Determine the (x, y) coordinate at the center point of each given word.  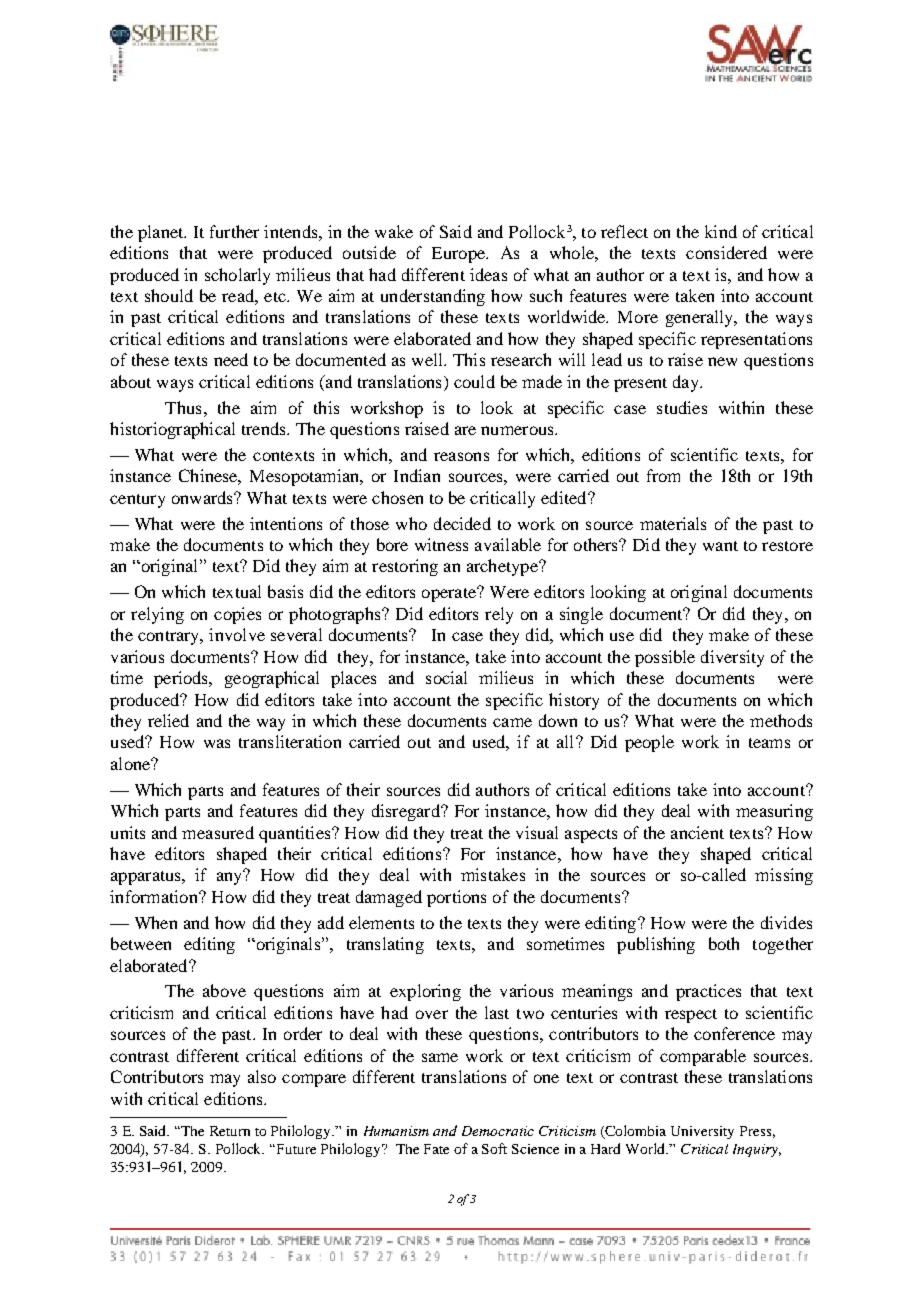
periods (182, 679)
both (724, 943)
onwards (203, 497)
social (446, 677)
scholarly (237, 276)
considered (726, 252)
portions (456, 898)
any (230, 877)
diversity (732, 658)
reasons (461, 456)
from (663, 475)
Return (230, 1131)
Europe (459, 255)
